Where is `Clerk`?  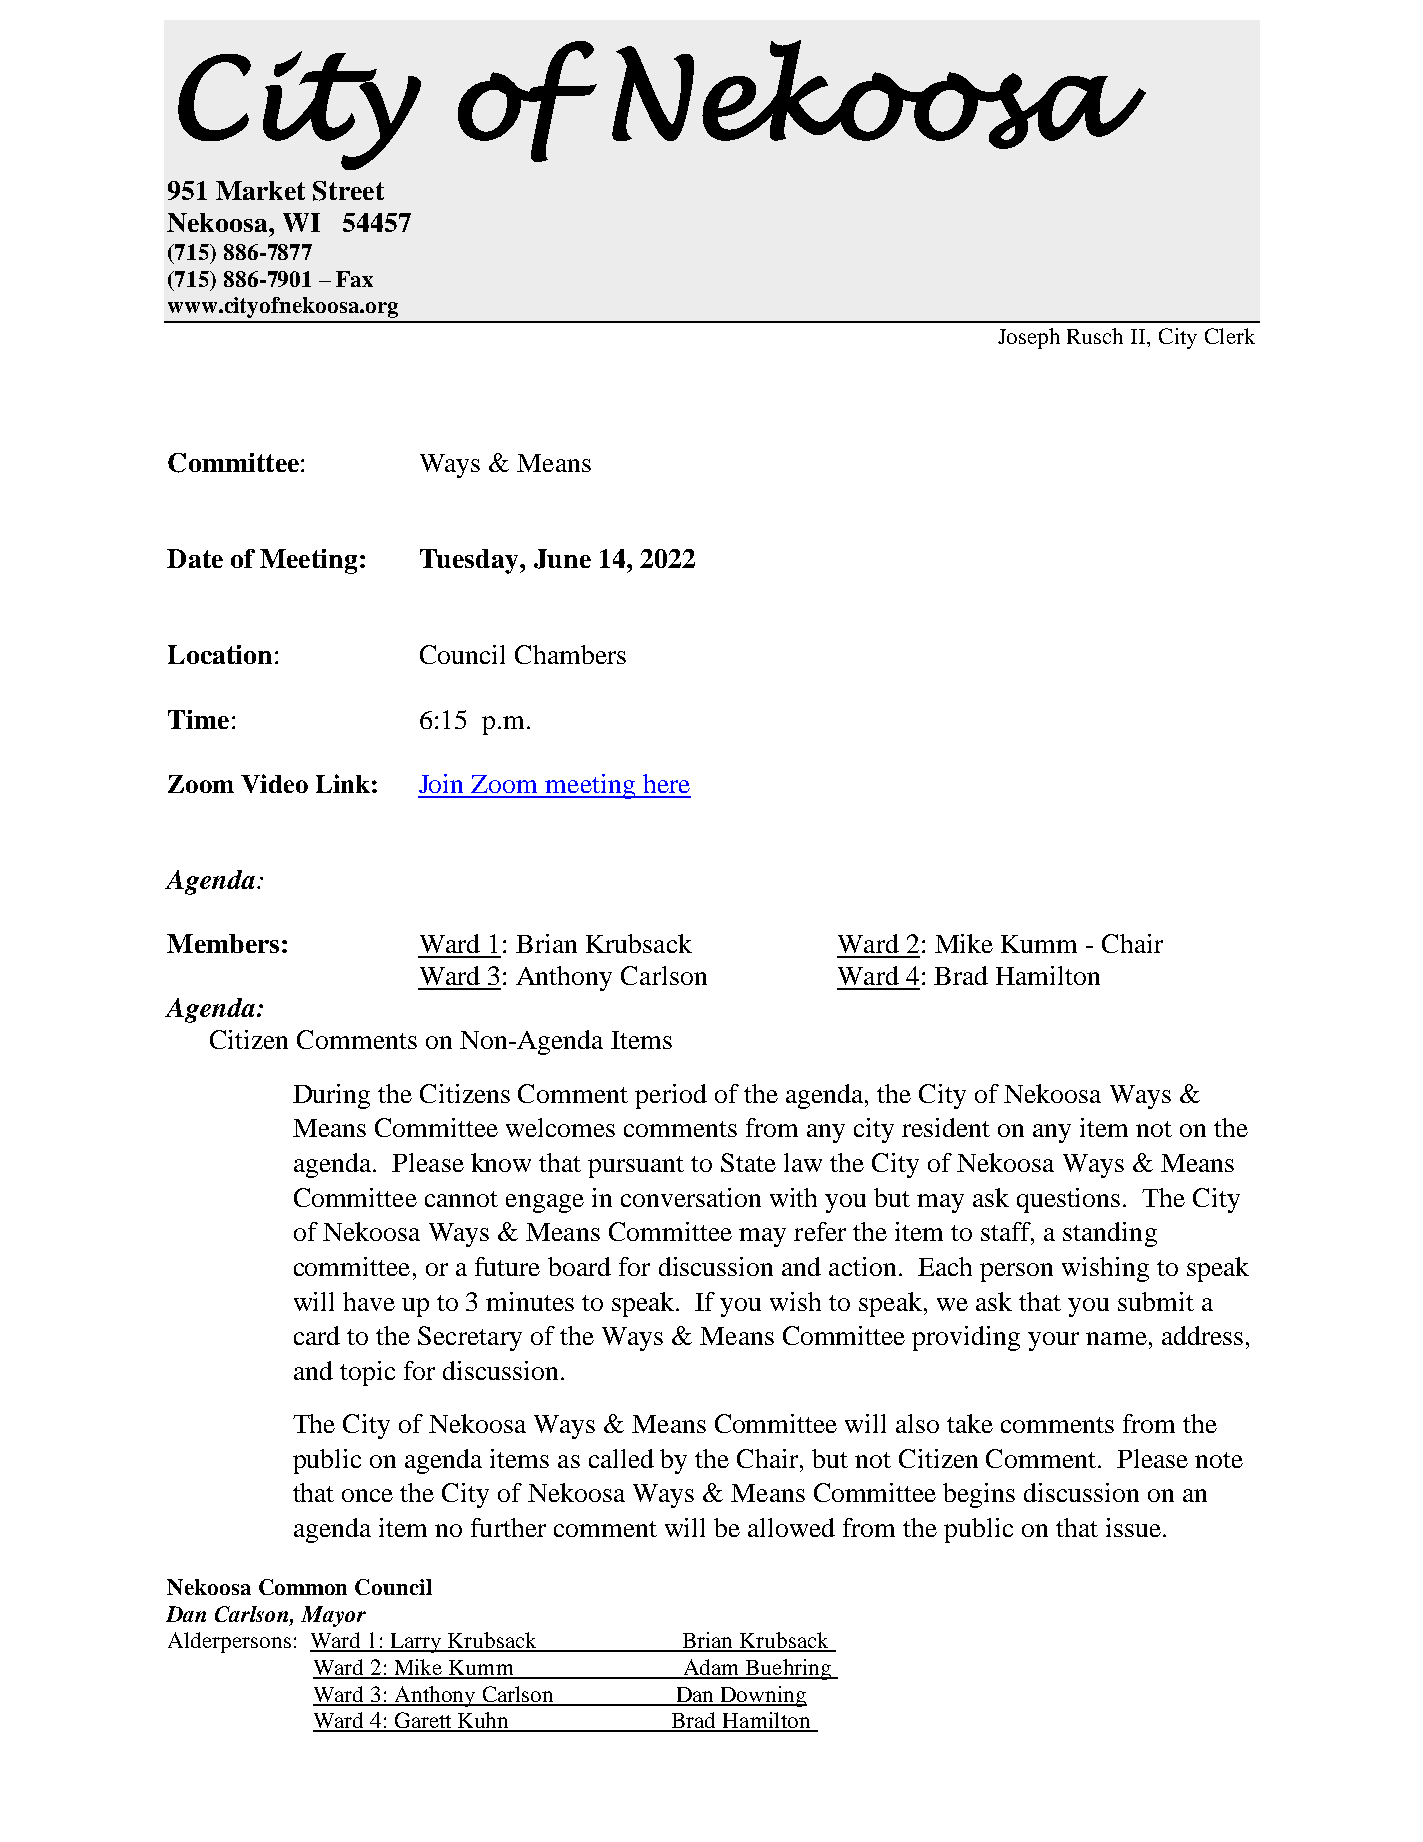 Clerk is located at coordinates (1230, 336).
